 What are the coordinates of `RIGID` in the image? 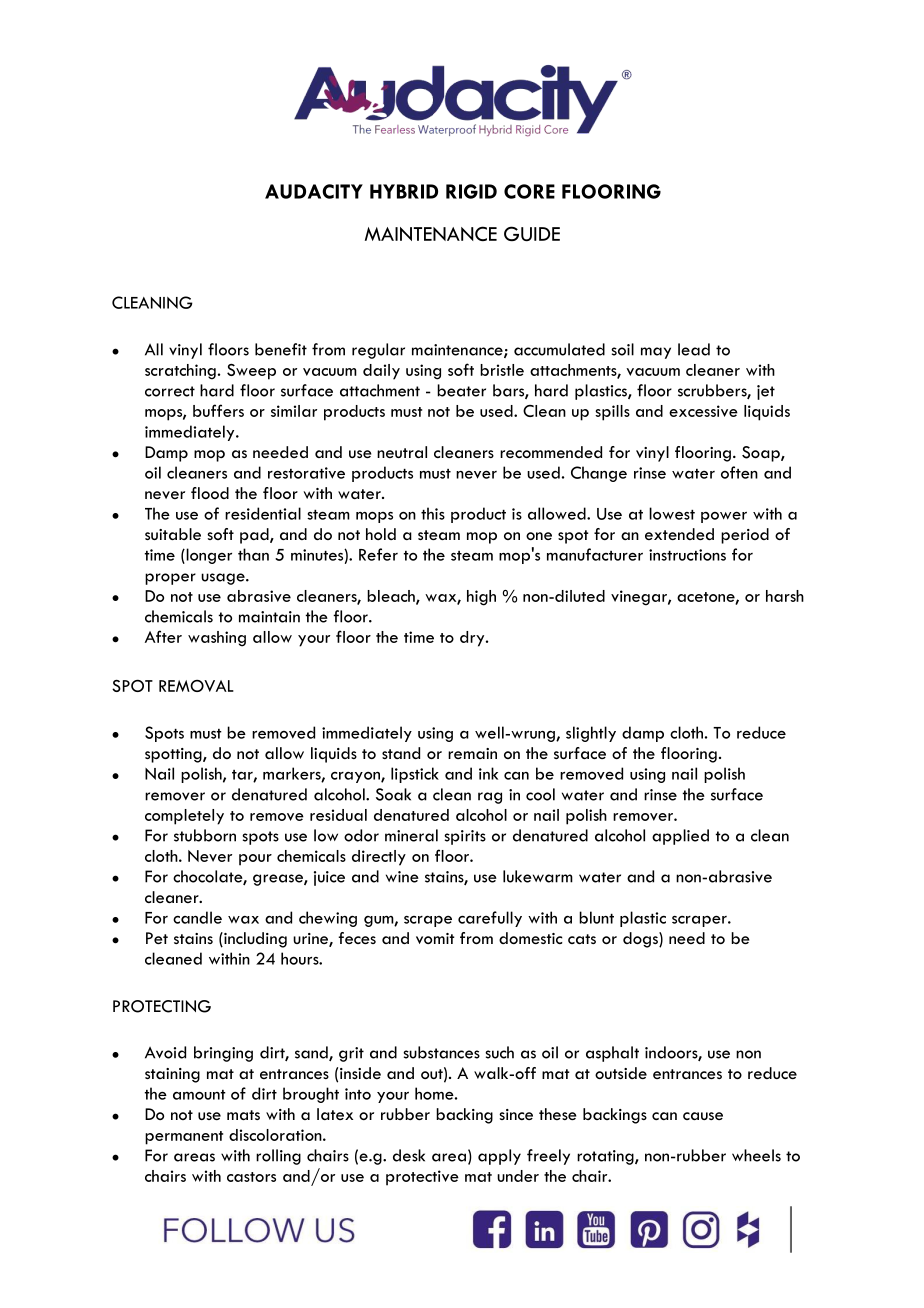 It's located at (471, 191).
